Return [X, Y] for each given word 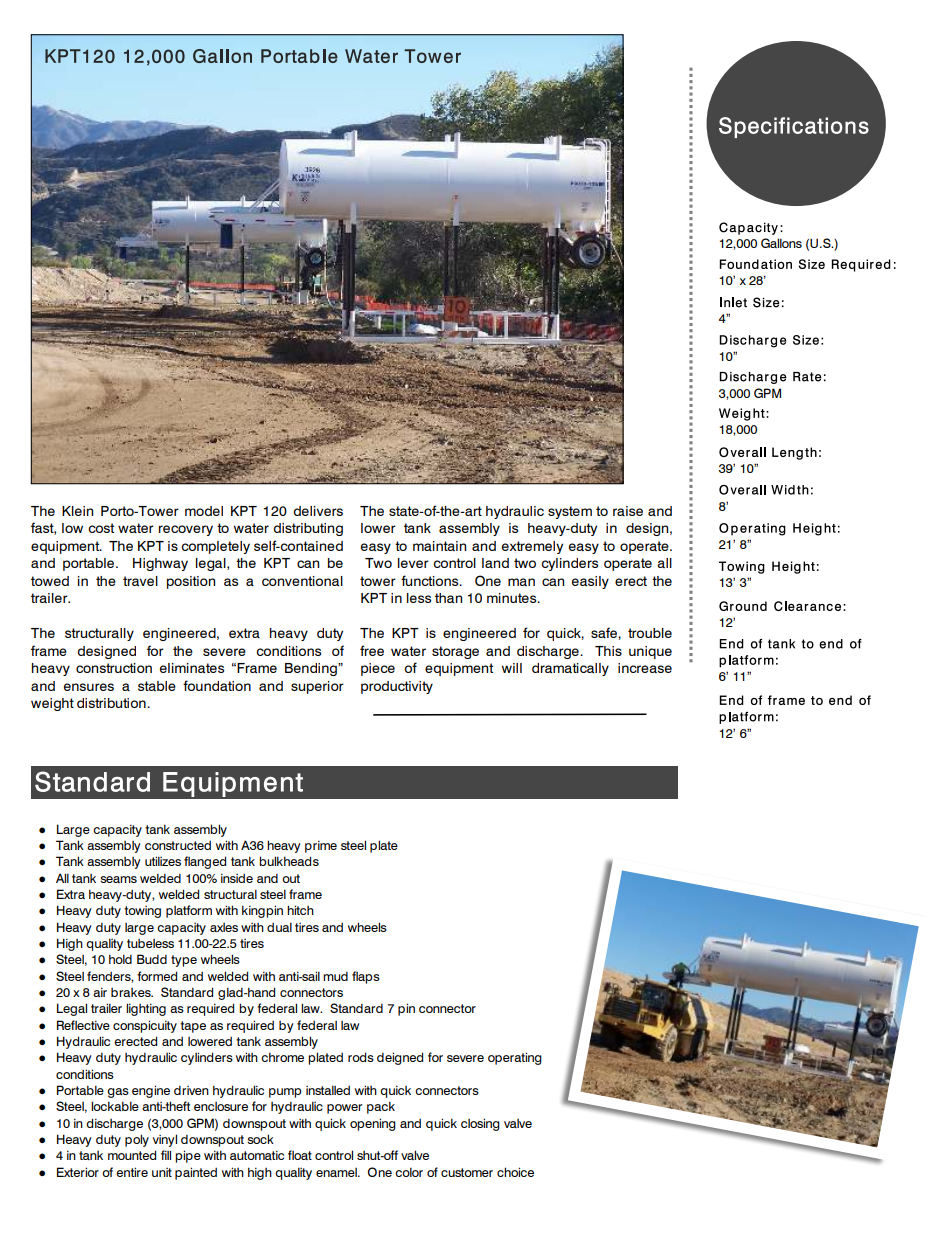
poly [137, 1140]
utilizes [163, 861]
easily [590, 582]
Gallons [781, 243]
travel [140, 581]
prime [321, 846]
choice [515, 1172]
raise [628, 511]
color [409, 1172]
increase [645, 668]
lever [413, 563]
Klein [77, 511]
